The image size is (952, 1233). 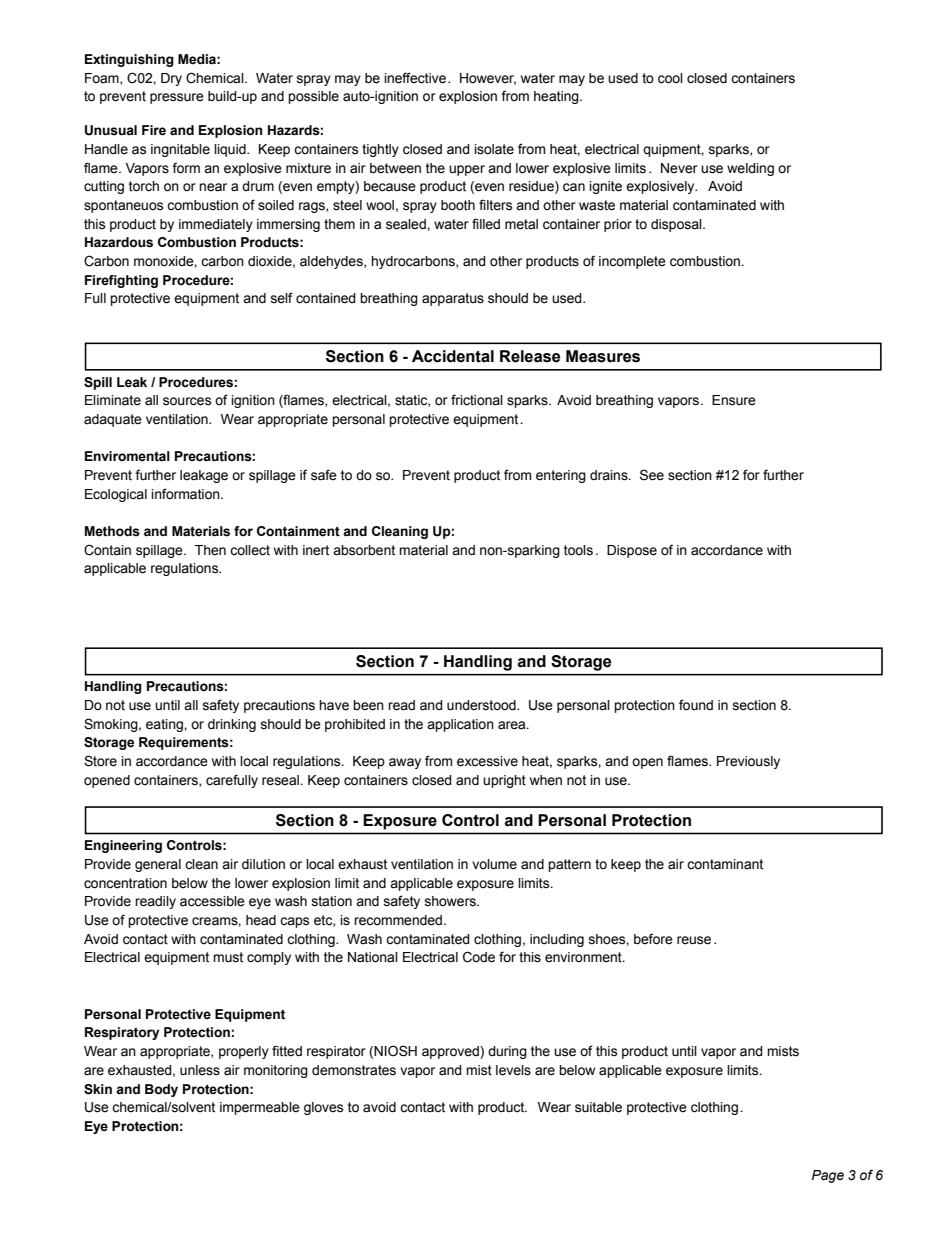 I want to click on Ensure, so click(x=734, y=400).
